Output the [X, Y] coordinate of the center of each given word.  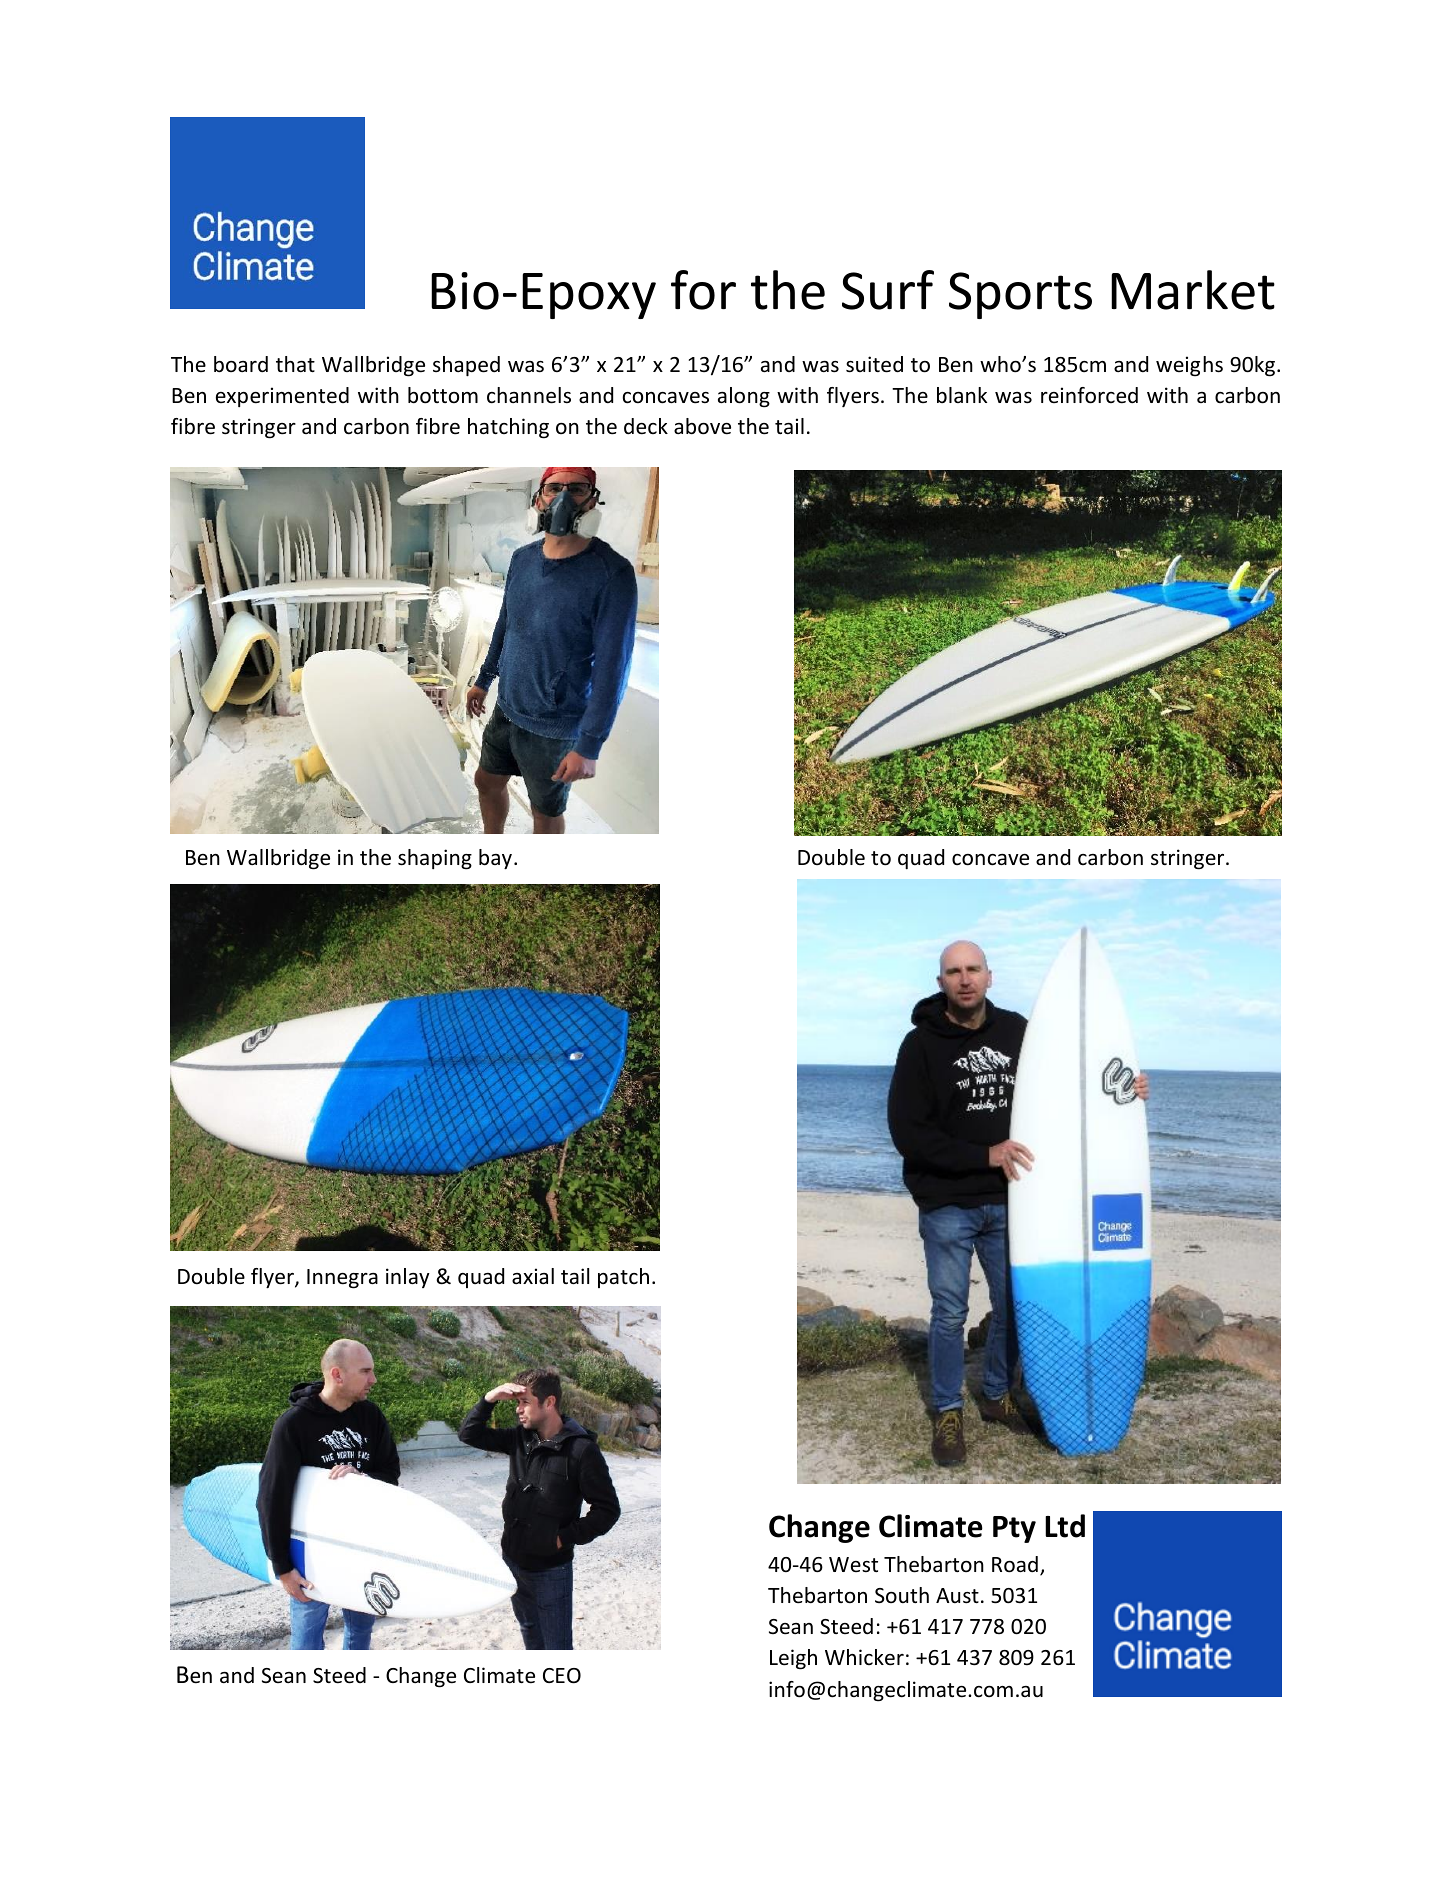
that [295, 364]
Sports [1020, 295]
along [744, 397]
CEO [562, 1676]
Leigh [793, 1659]
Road [1015, 1564]
